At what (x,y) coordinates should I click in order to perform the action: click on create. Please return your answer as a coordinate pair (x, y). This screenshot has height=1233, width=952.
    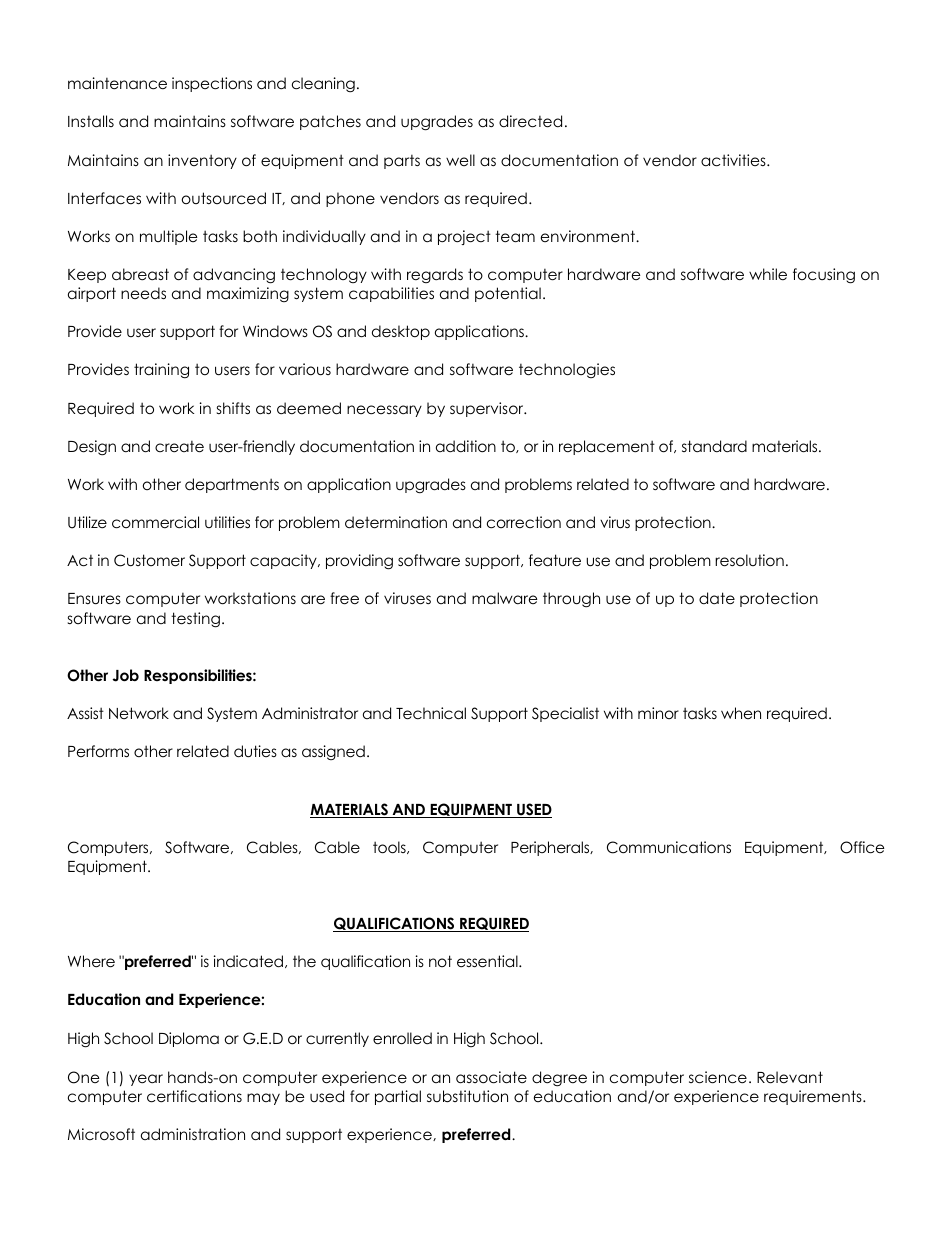
    Looking at the image, I should click on (179, 447).
